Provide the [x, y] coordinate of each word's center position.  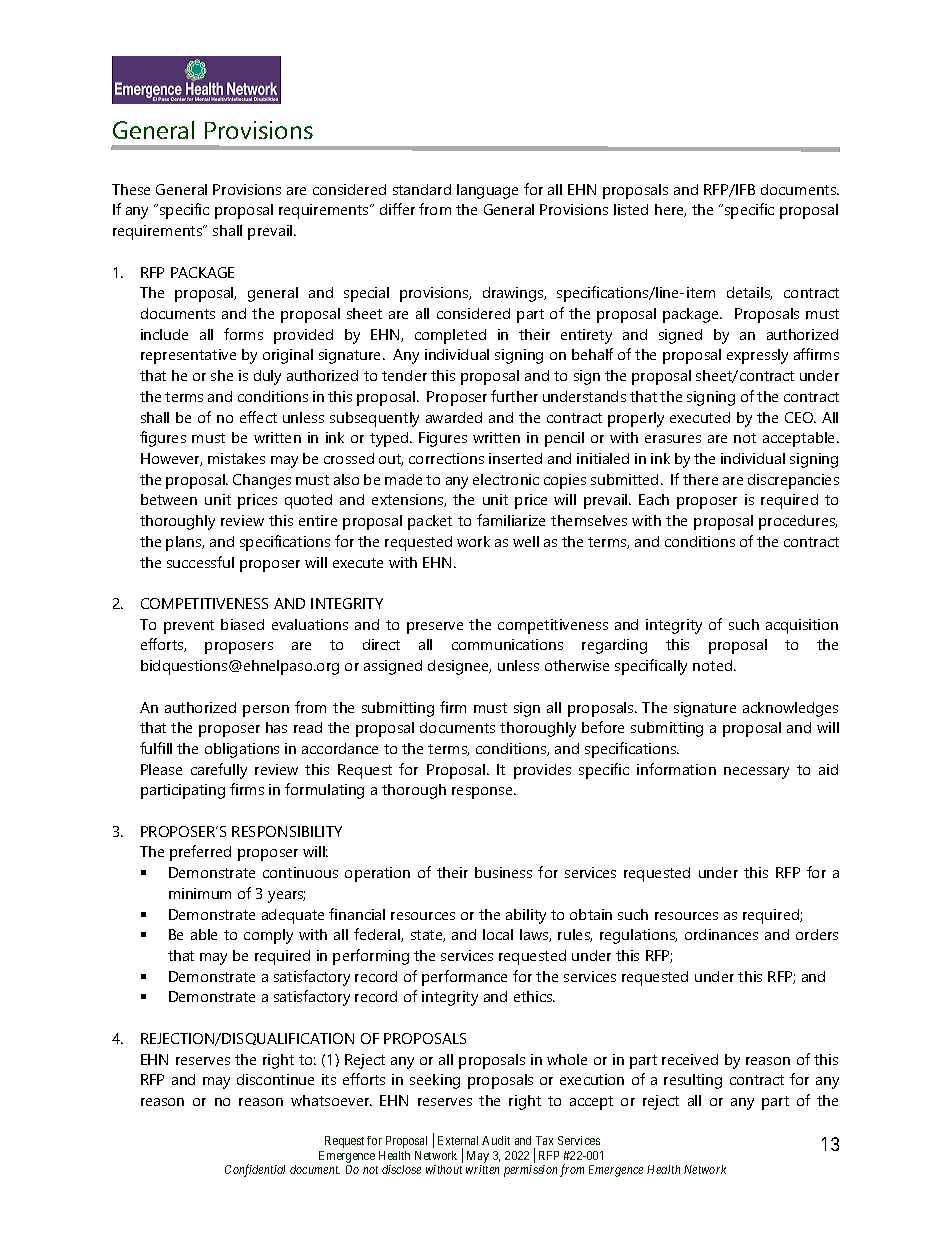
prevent [189, 627]
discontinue [275, 1079]
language [487, 191]
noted [712, 665]
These [131, 189]
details [749, 293]
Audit [496, 1140]
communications [507, 644]
